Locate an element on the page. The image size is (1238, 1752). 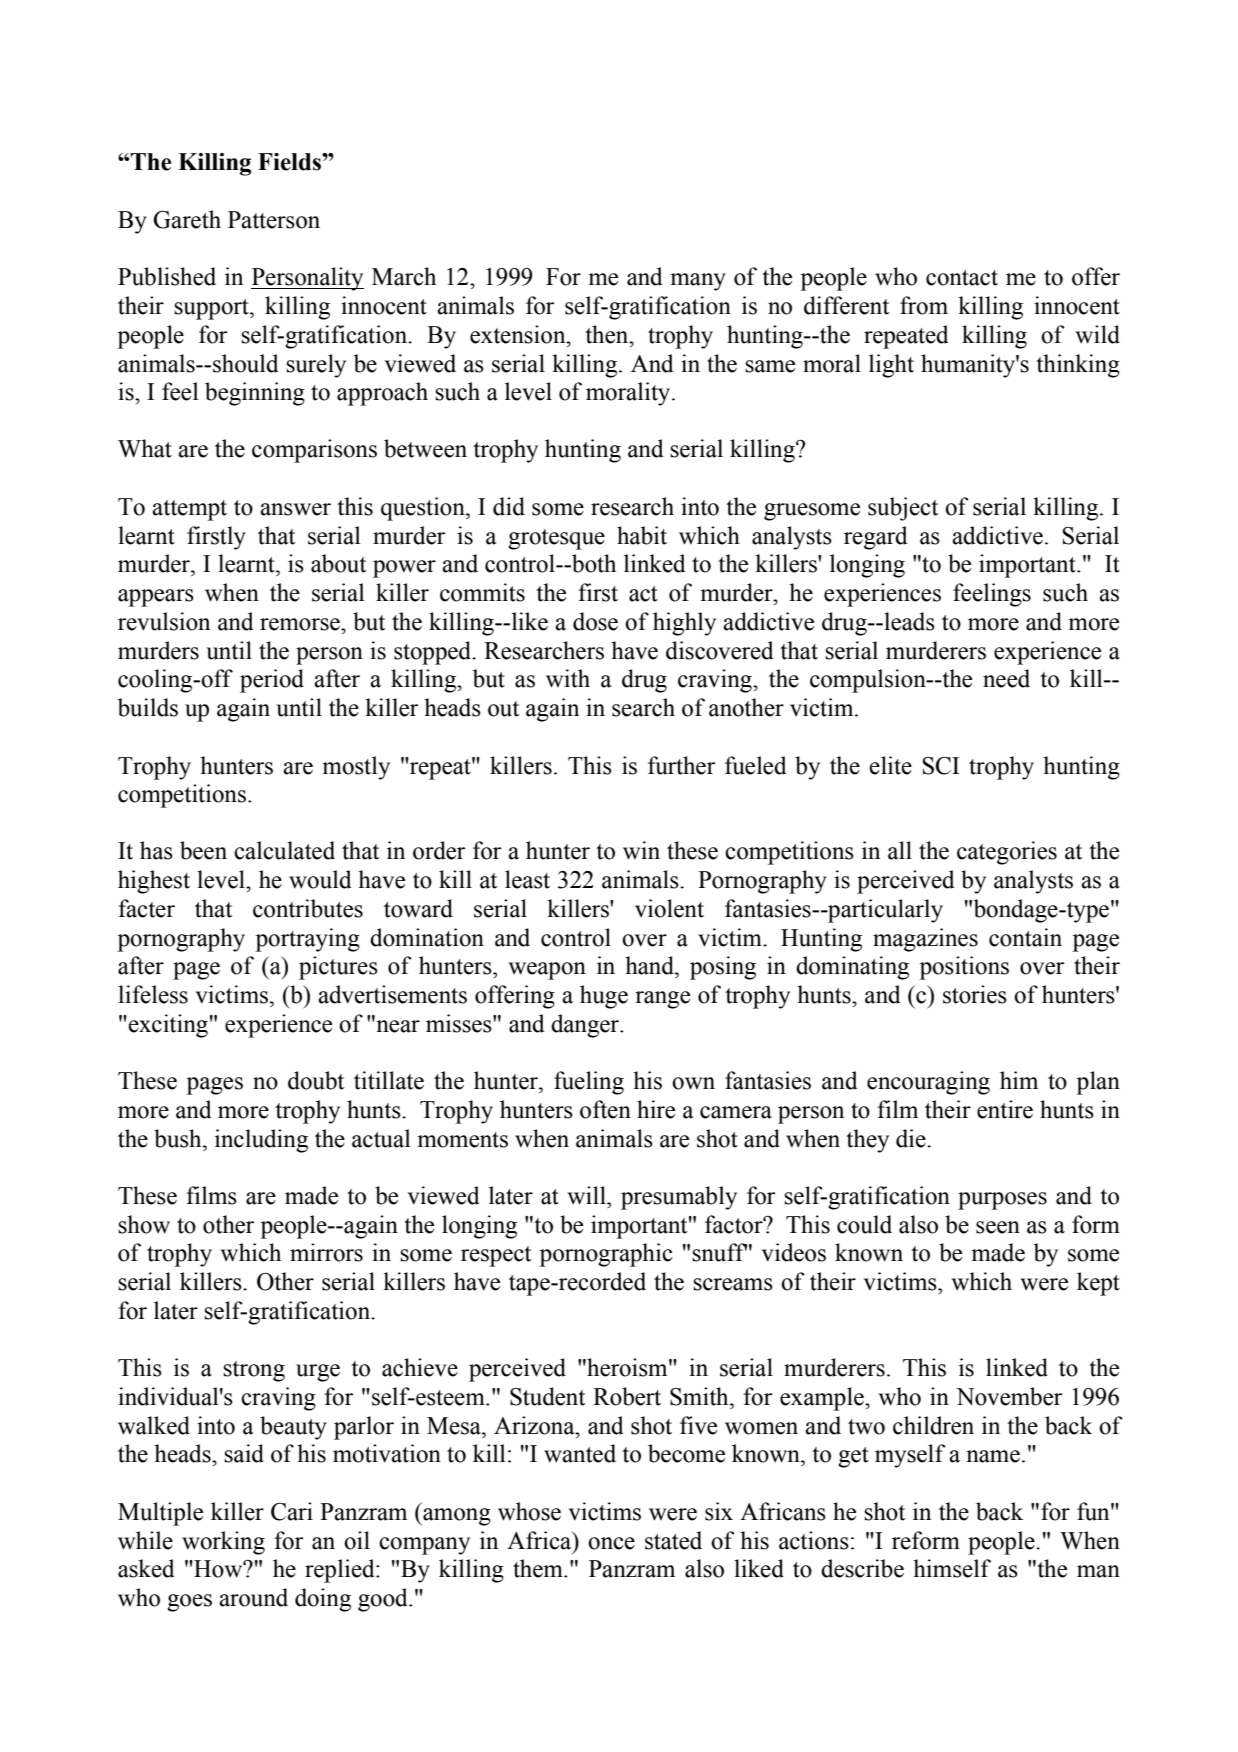
calculated is located at coordinates (284, 850).
